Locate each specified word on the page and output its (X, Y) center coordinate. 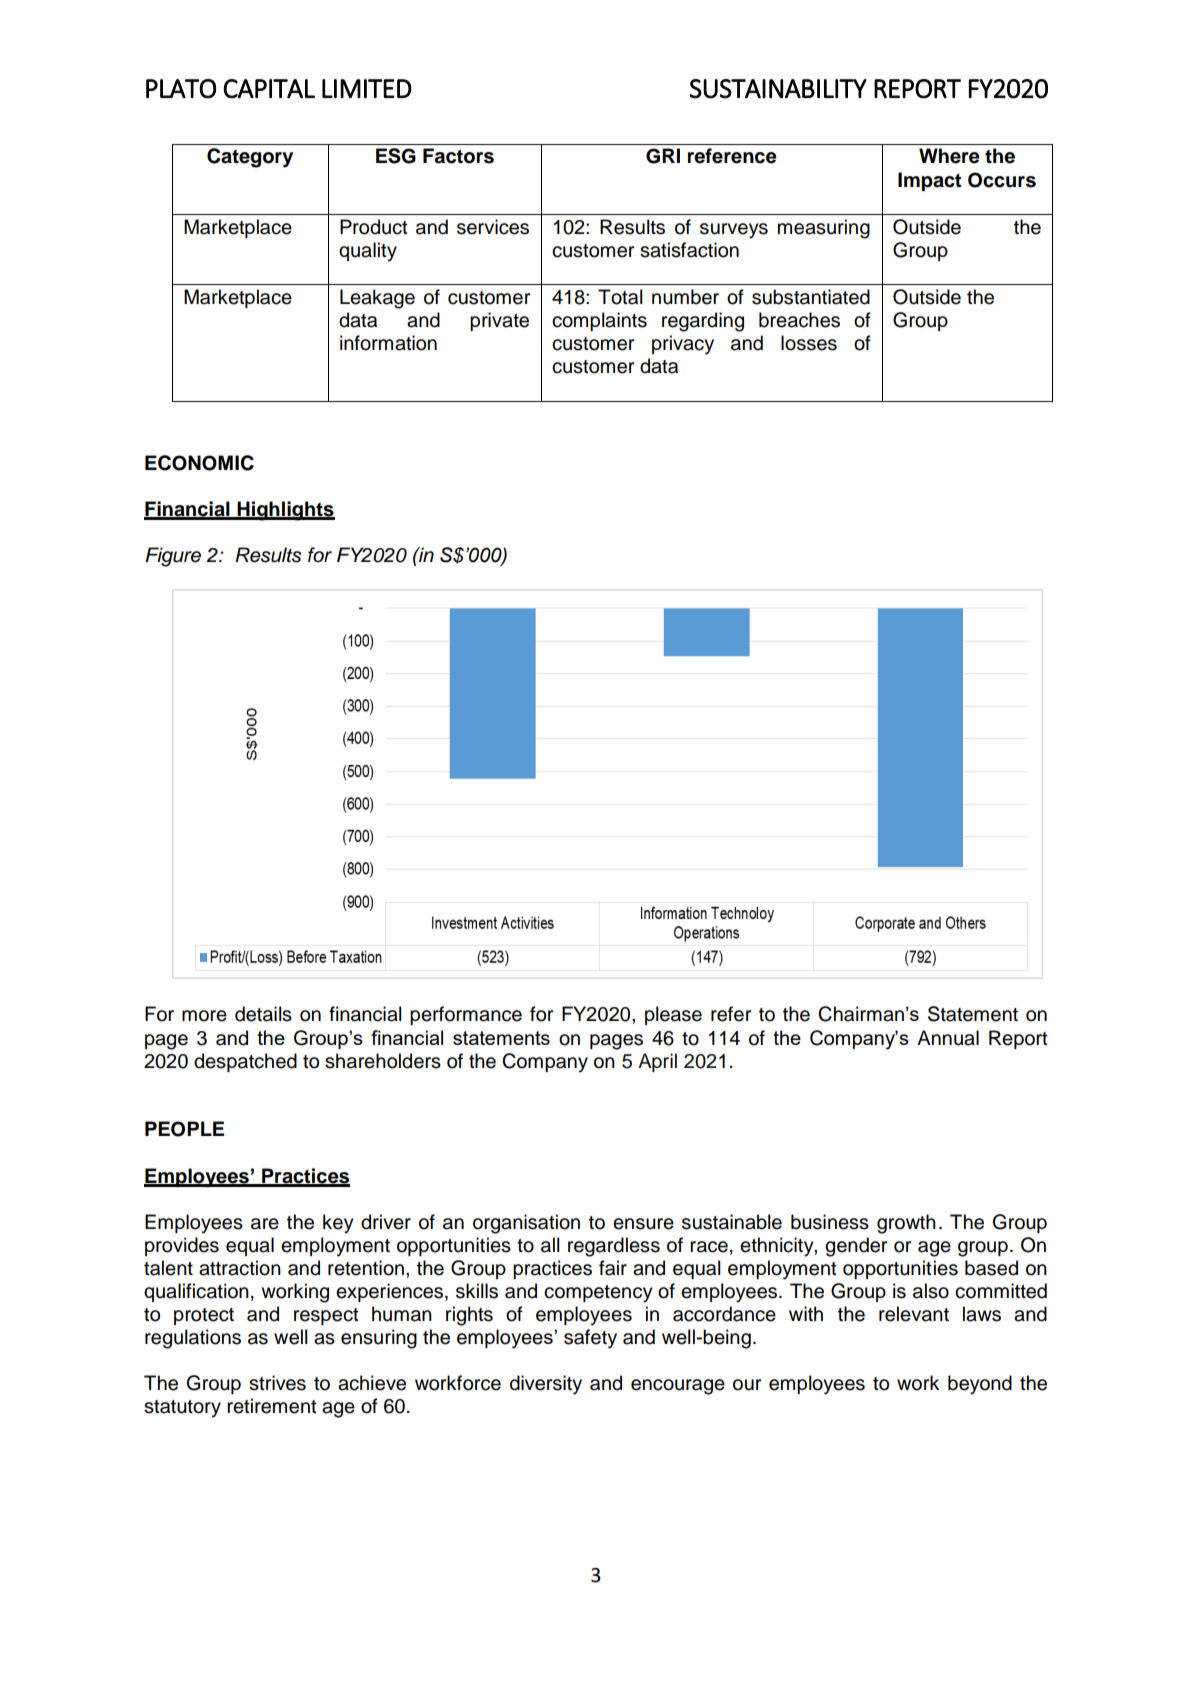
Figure (173, 557)
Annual (948, 1038)
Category (250, 158)
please (673, 1015)
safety (590, 1339)
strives (277, 1383)
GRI (663, 156)
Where (949, 156)
